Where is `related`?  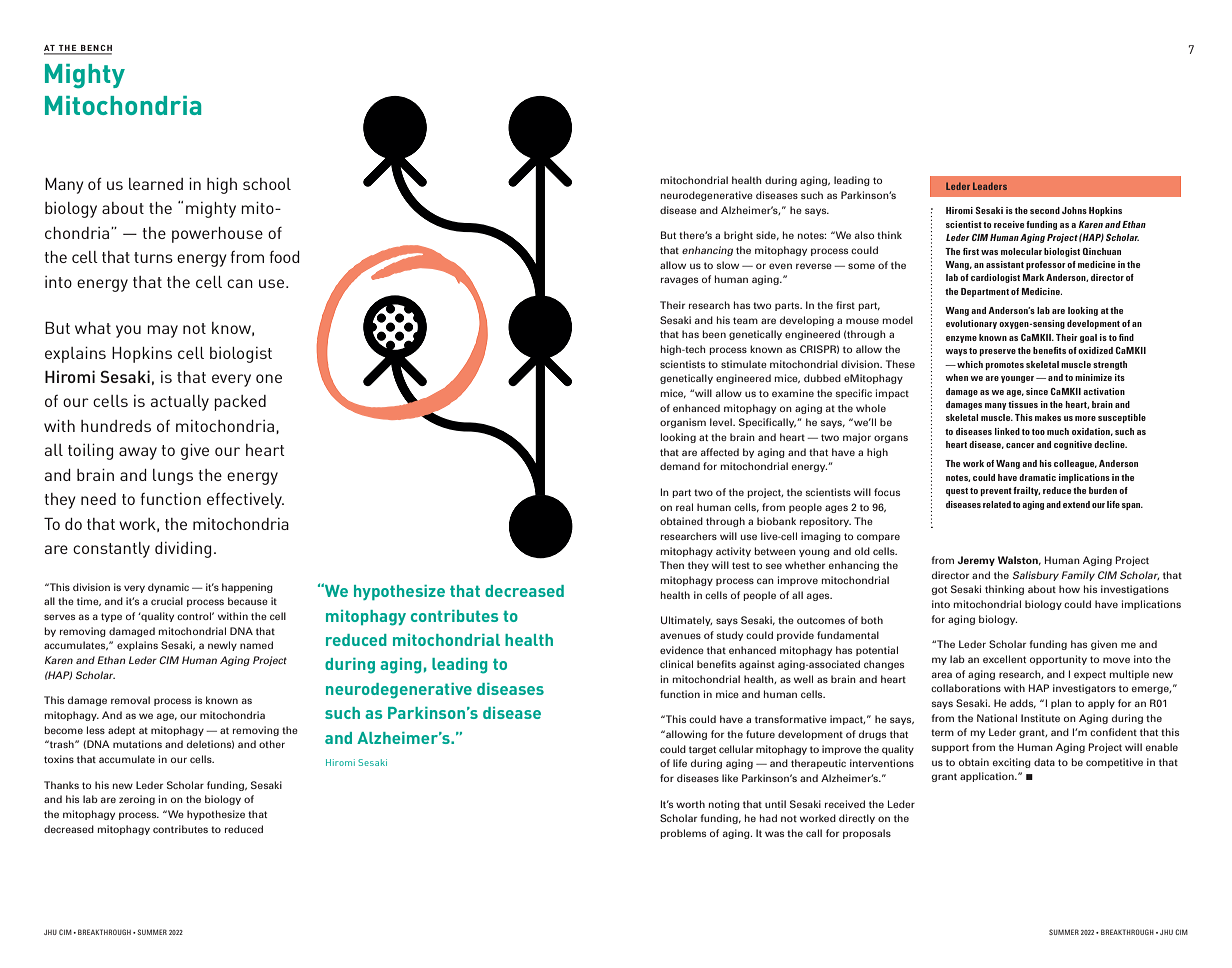
related is located at coordinates (997, 504).
